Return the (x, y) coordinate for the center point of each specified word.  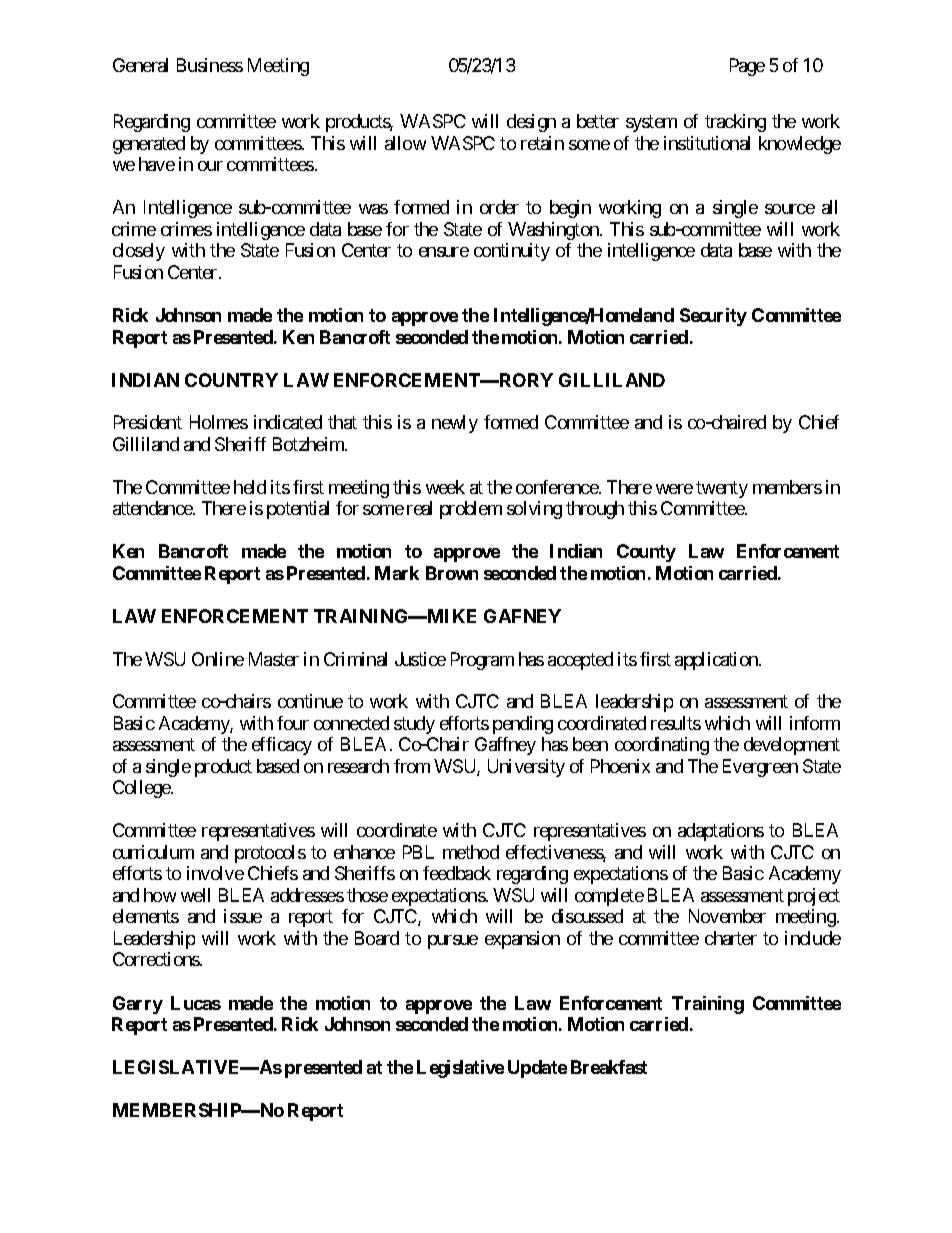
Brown (452, 573)
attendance (153, 508)
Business (210, 65)
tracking (735, 123)
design (531, 123)
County (646, 553)
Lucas (196, 1003)
